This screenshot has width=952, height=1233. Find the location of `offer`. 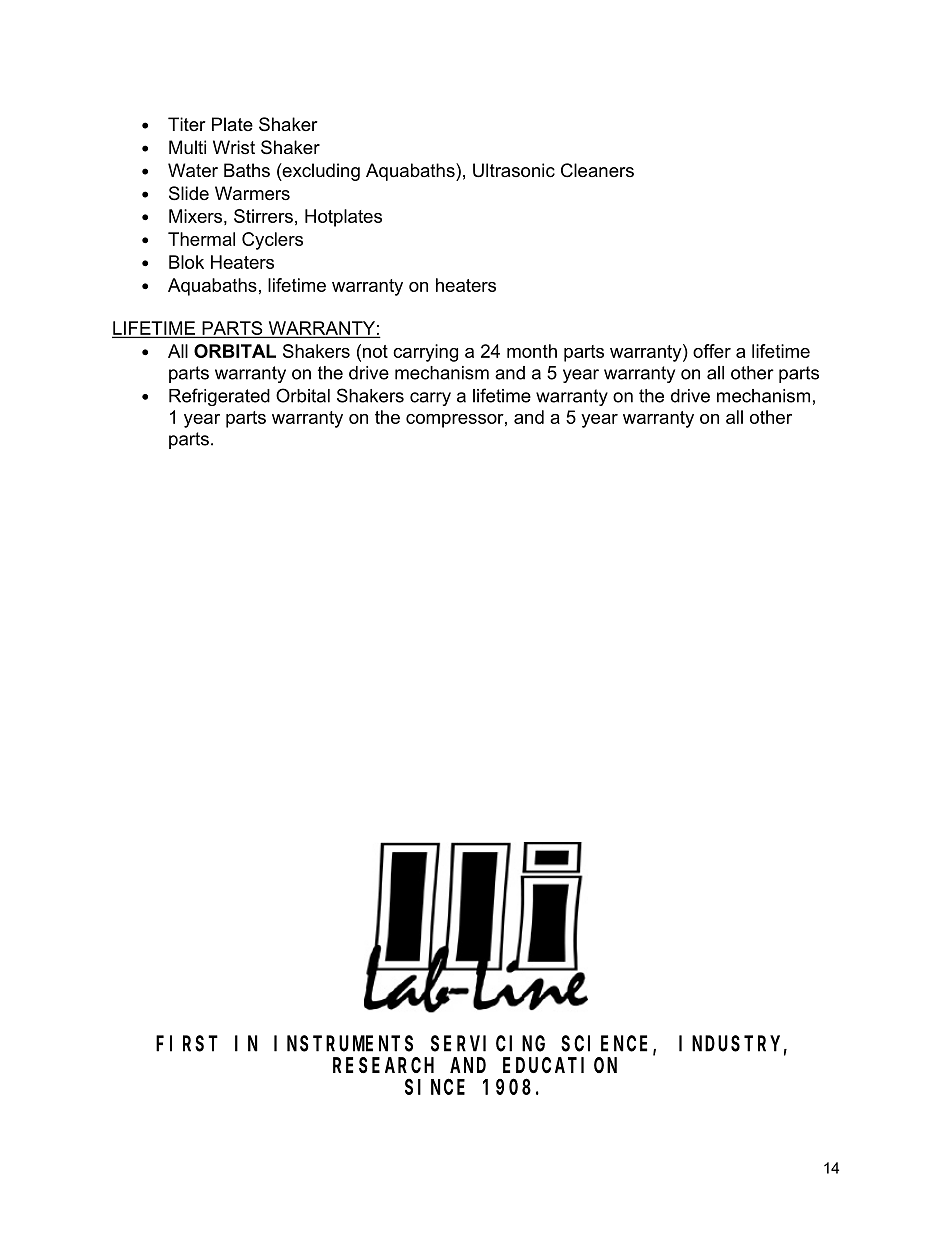

offer is located at coordinates (712, 351).
